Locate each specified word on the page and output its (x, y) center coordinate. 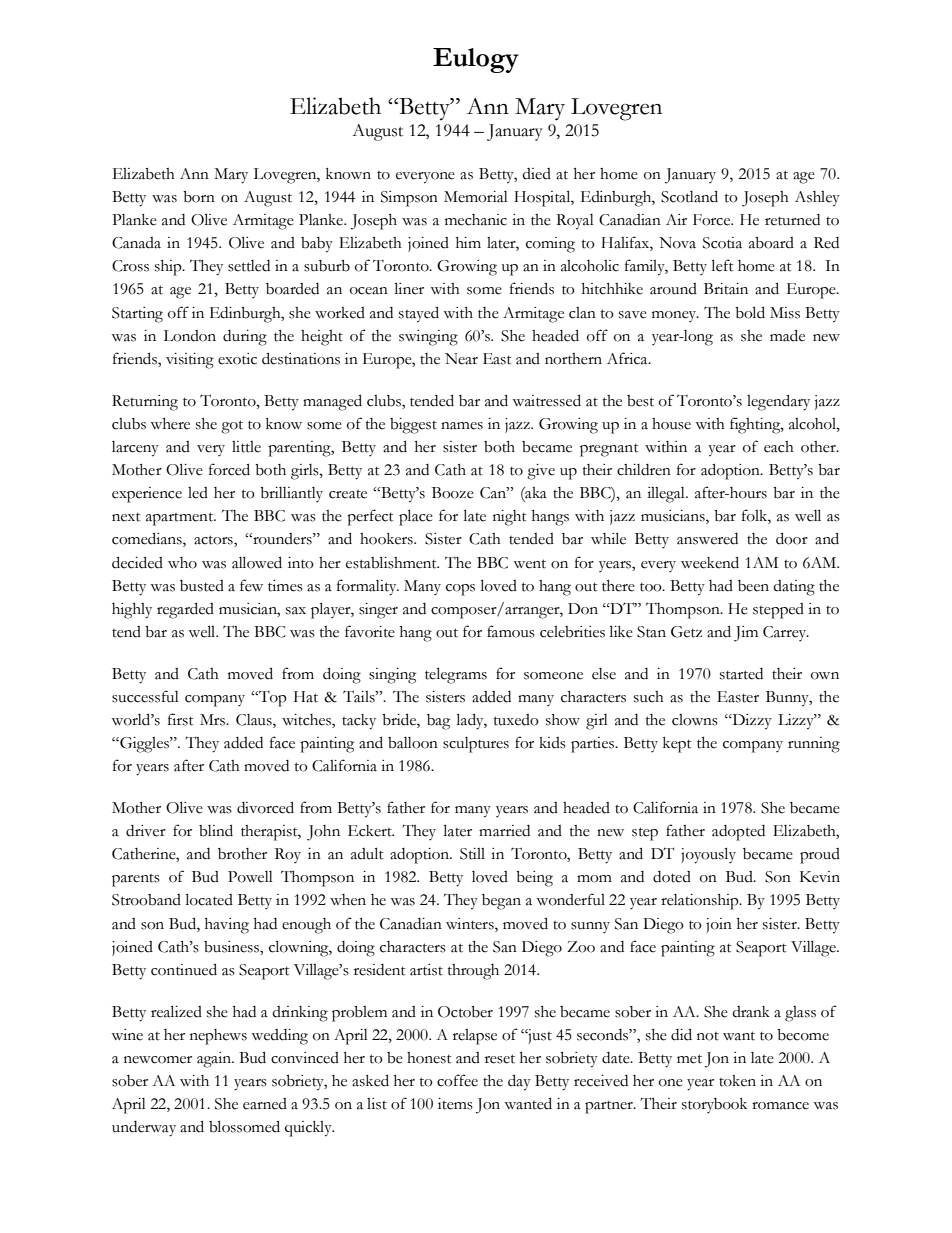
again (215, 1060)
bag (438, 722)
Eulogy (476, 60)
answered (707, 539)
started (741, 674)
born (199, 197)
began (501, 902)
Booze (453, 493)
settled (249, 266)
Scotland (689, 196)
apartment (181, 519)
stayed (419, 314)
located (209, 899)
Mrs (213, 720)
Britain (726, 289)
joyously (708, 855)
